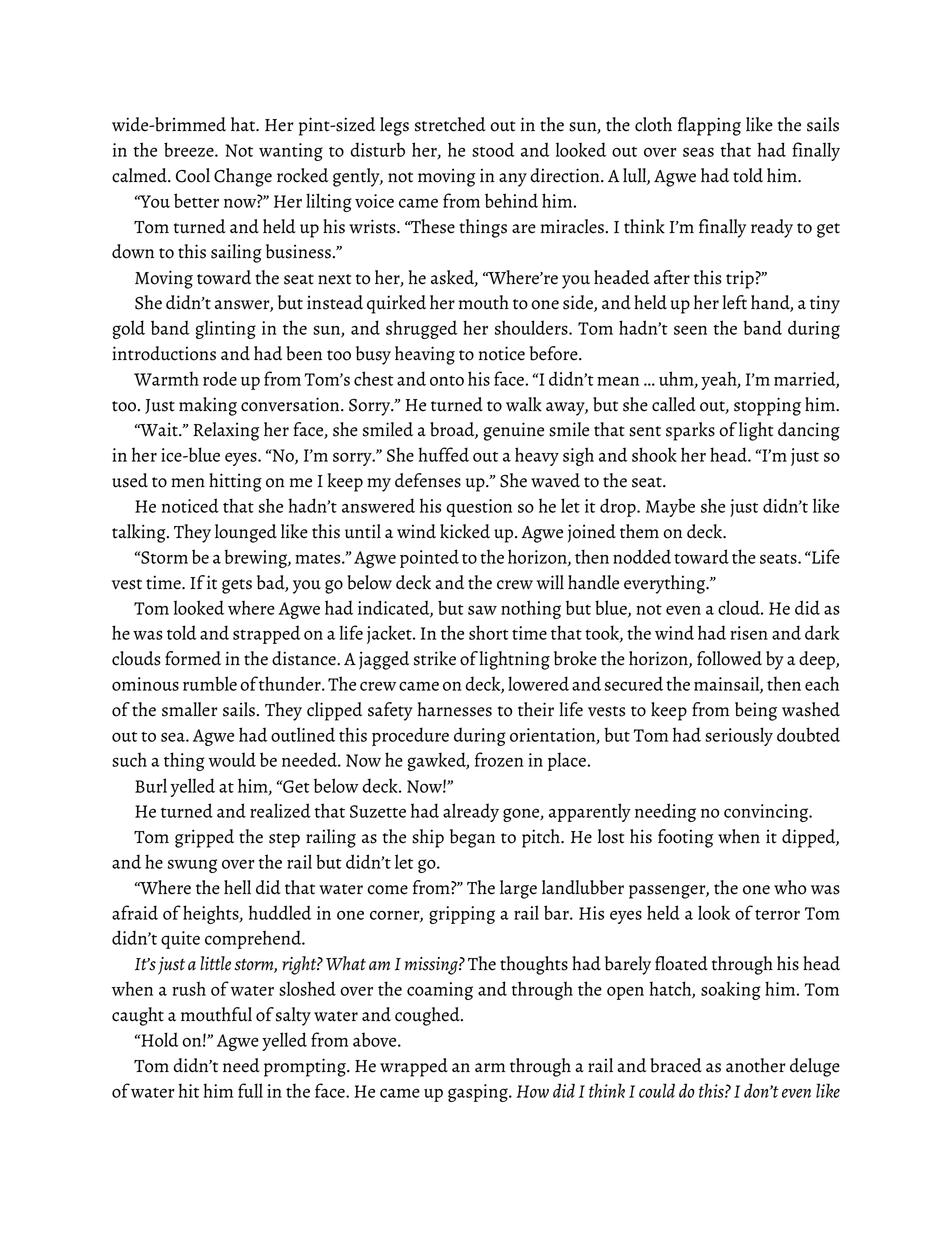  I want to click on stood, so click(493, 149).
